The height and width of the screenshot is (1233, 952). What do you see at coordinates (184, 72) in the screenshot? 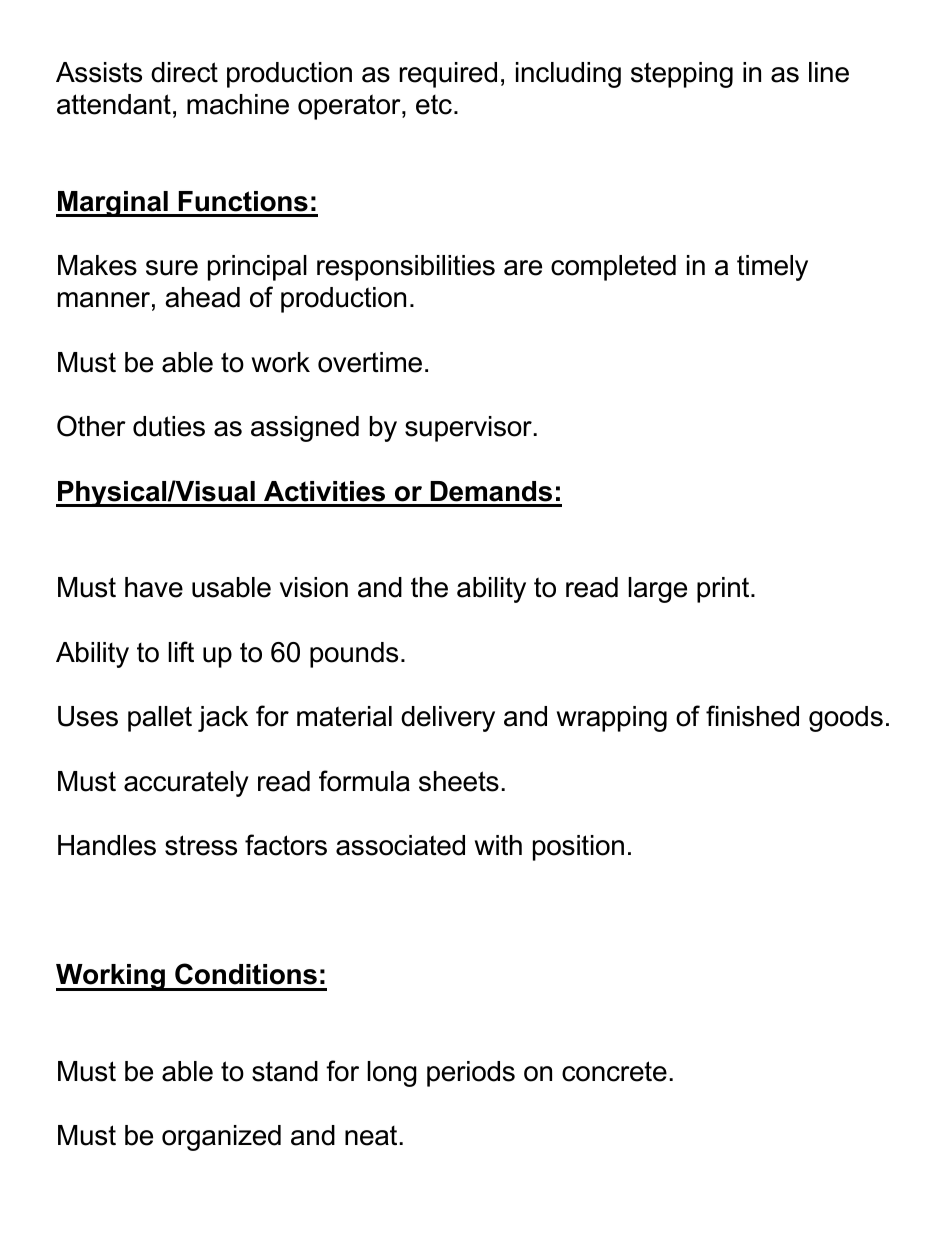
I see `direct` at bounding box center [184, 72].
